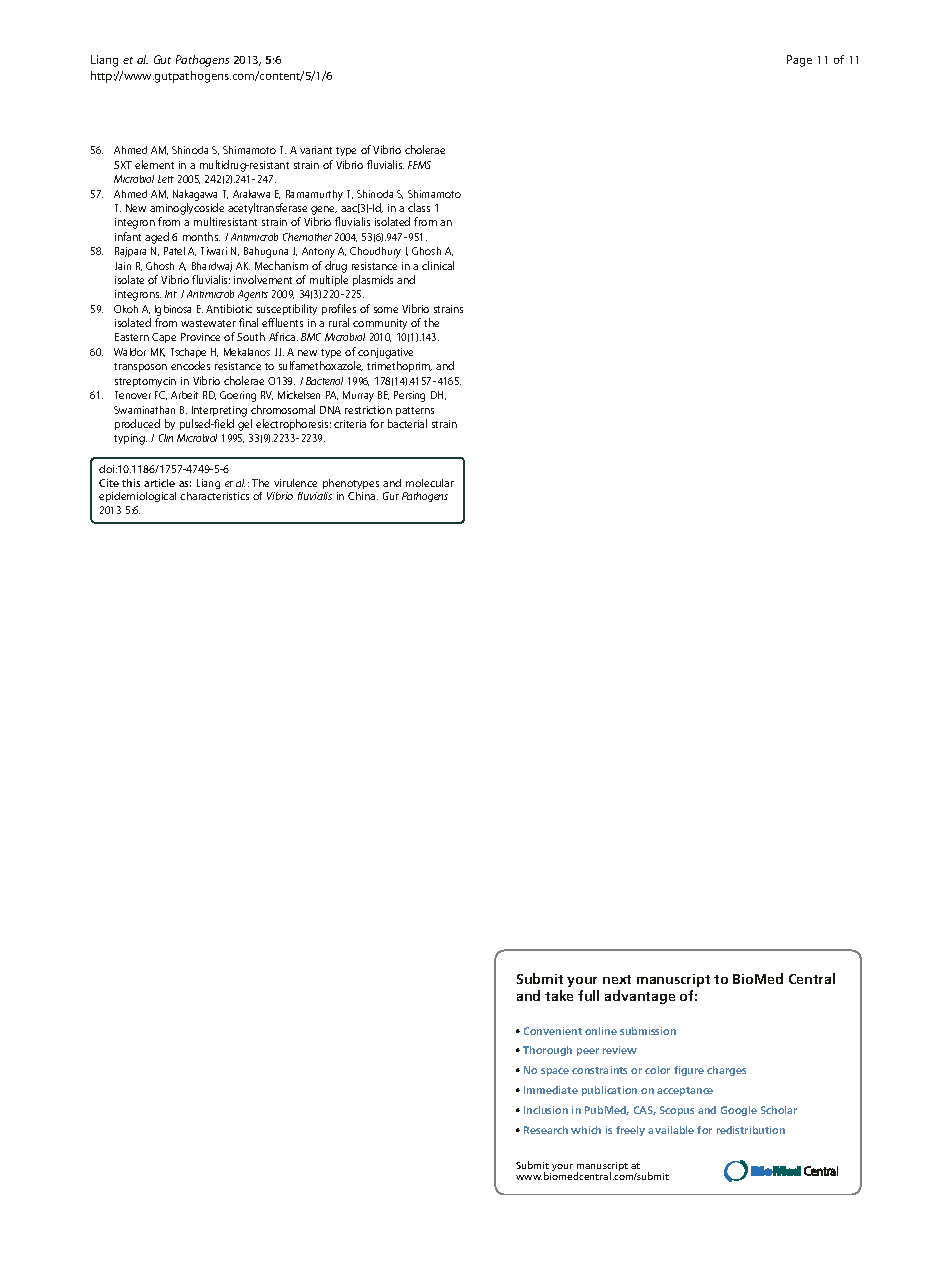 Image resolution: width=952 pixels, height=1270 pixels. I want to click on characteristics, so click(214, 496).
